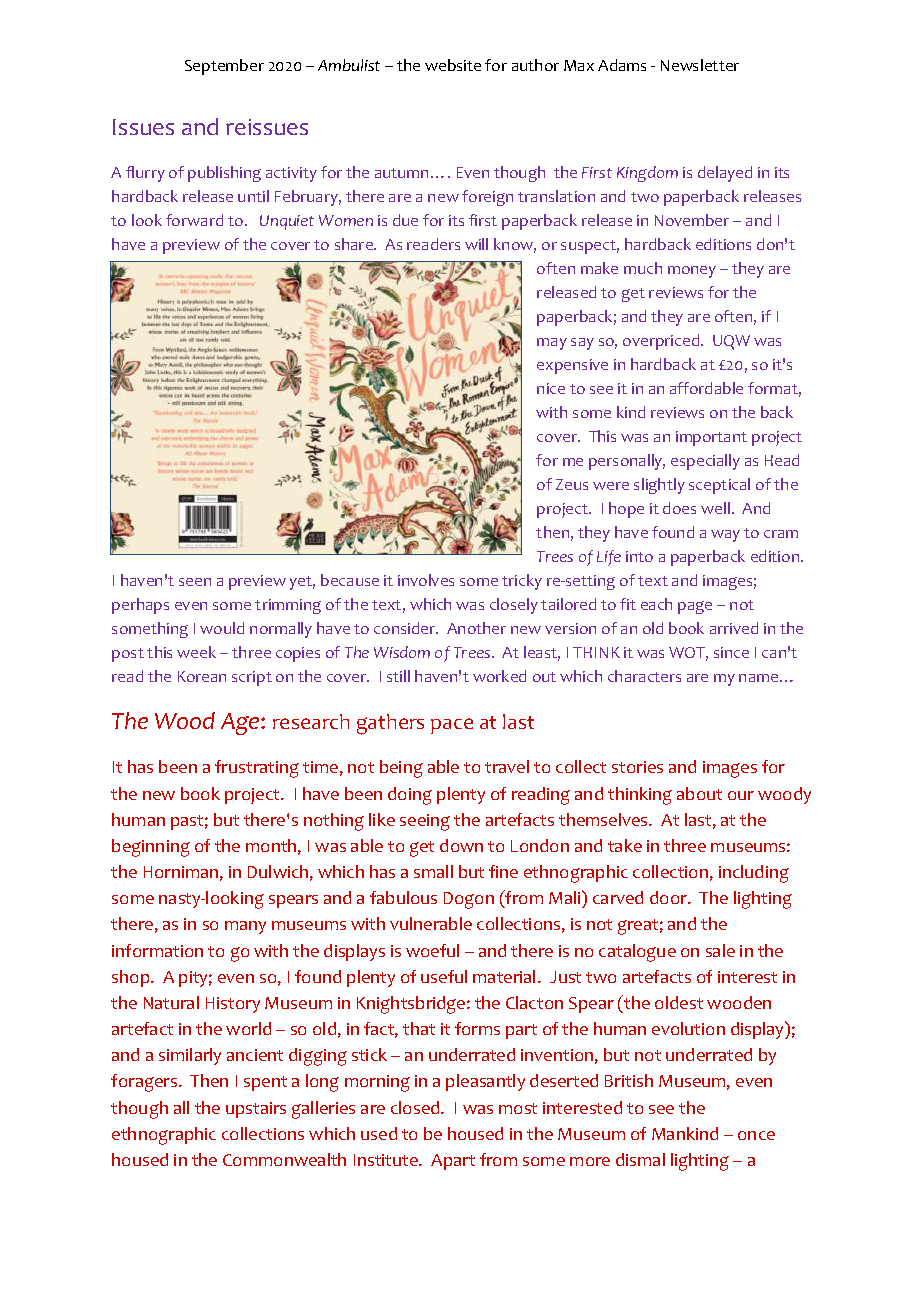 Image resolution: width=924 pixels, height=1308 pixels. What do you see at coordinates (476, 628) in the page?
I see `Another` at bounding box center [476, 628].
